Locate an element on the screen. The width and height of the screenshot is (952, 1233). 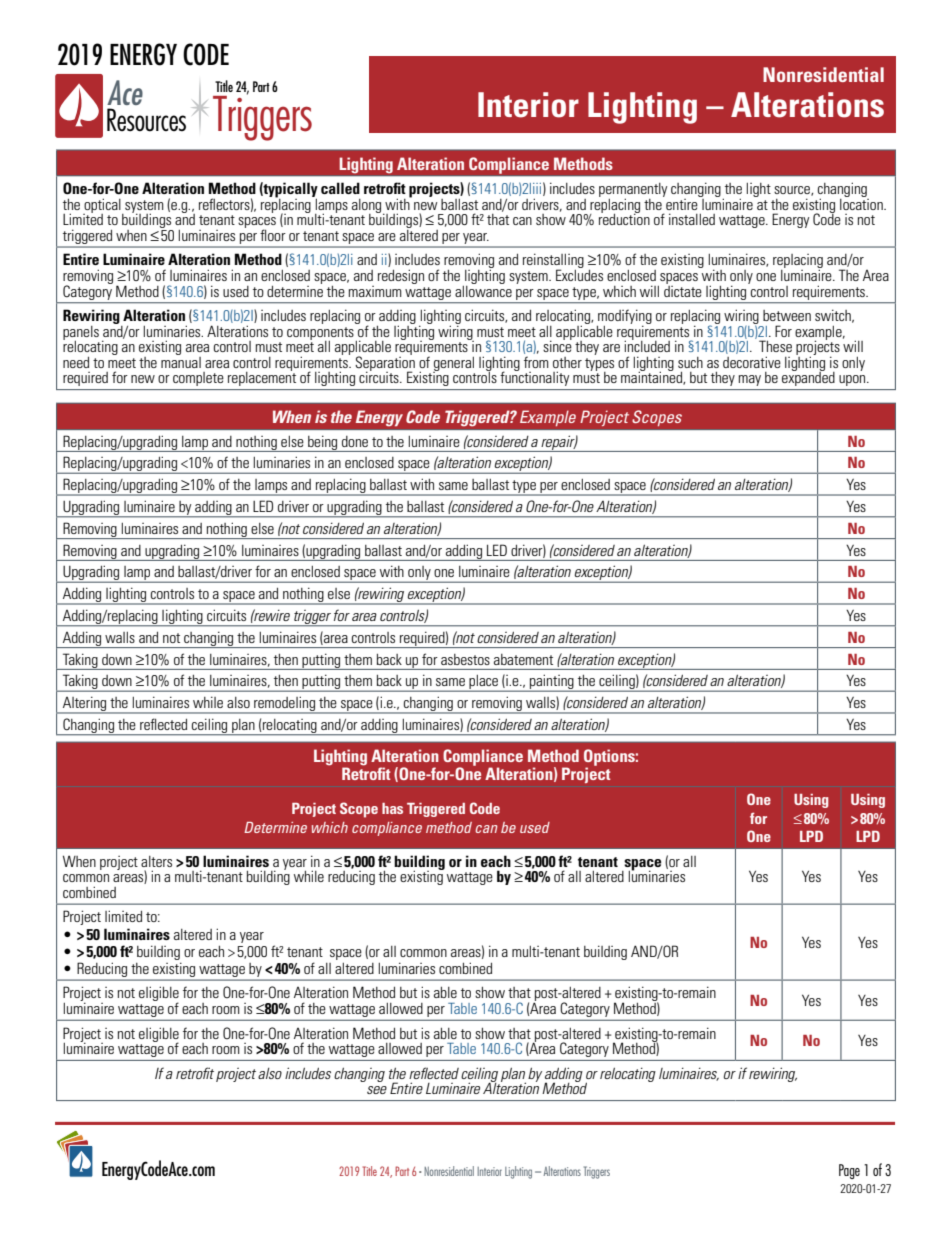
may is located at coordinates (750, 380).
